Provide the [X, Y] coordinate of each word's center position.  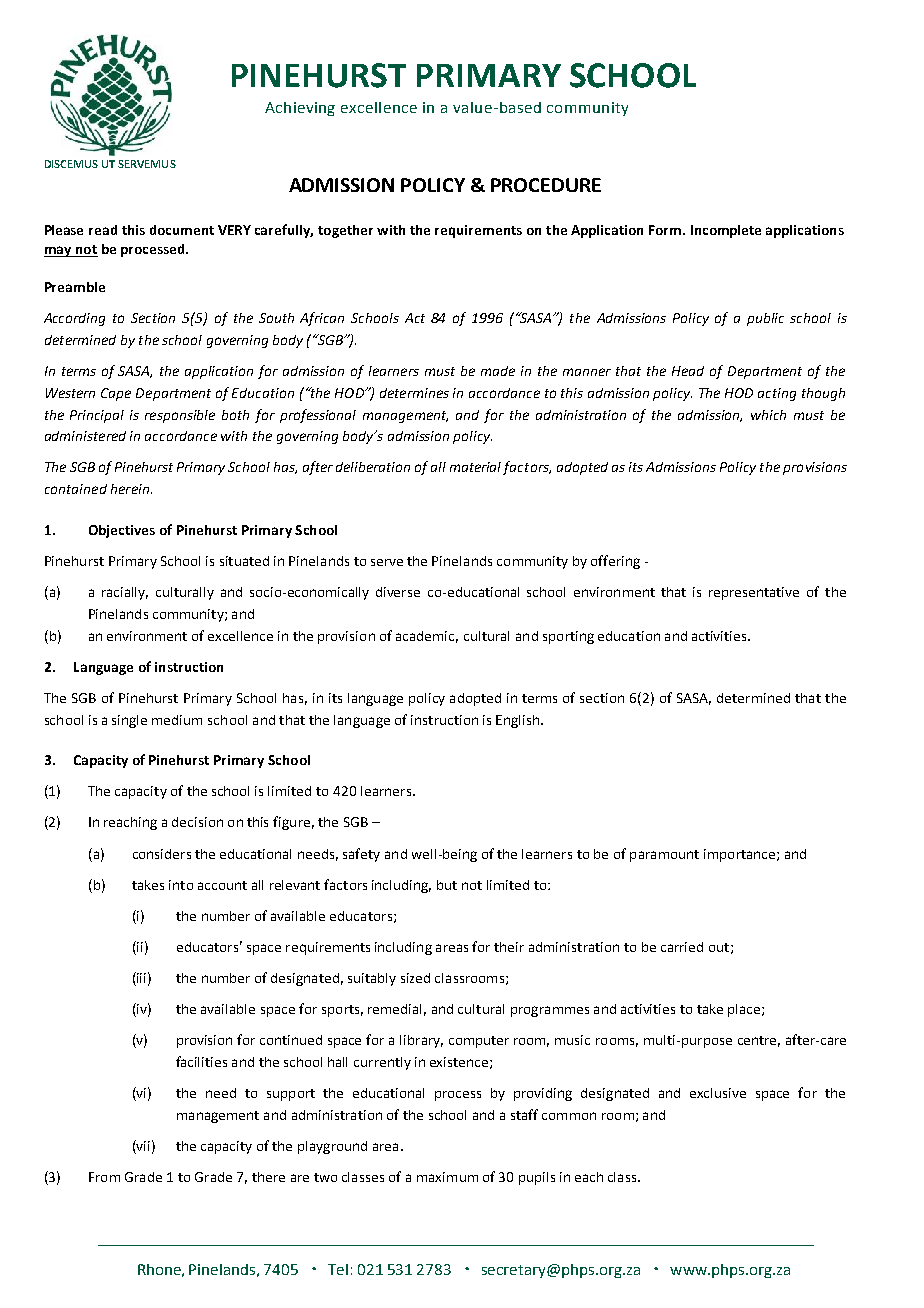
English [517, 721]
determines [414, 393]
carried [682, 947]
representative [754, 593]
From [104, 1177]
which [768, 415]
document [182, 230]
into [181, 885]
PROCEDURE [546, 185]
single [129, 721]
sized [415, 978]
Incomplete [726, 231]
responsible [180, 416]
